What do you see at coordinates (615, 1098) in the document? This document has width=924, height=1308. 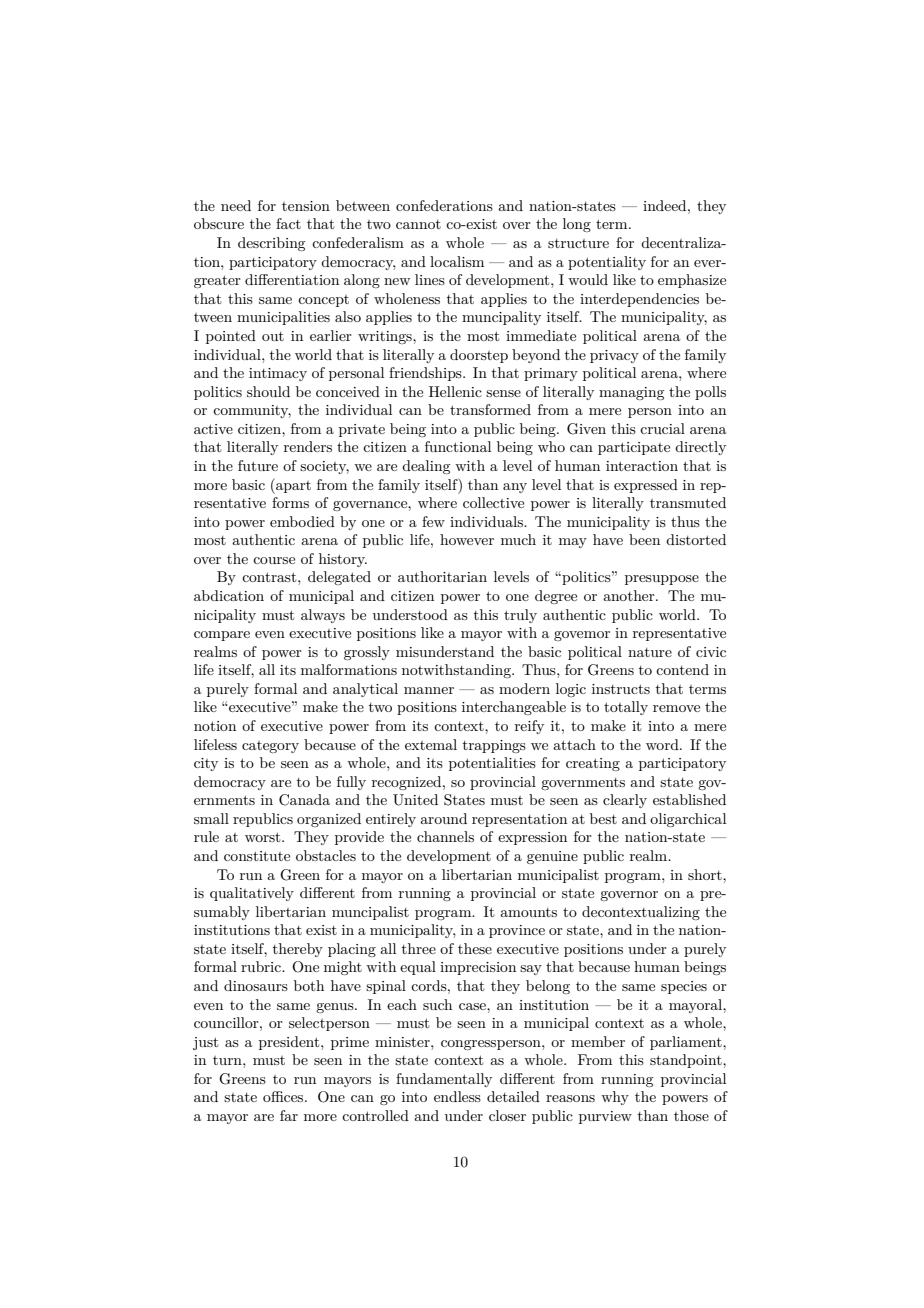 I see `why` at bounding box center [615, 1098].
